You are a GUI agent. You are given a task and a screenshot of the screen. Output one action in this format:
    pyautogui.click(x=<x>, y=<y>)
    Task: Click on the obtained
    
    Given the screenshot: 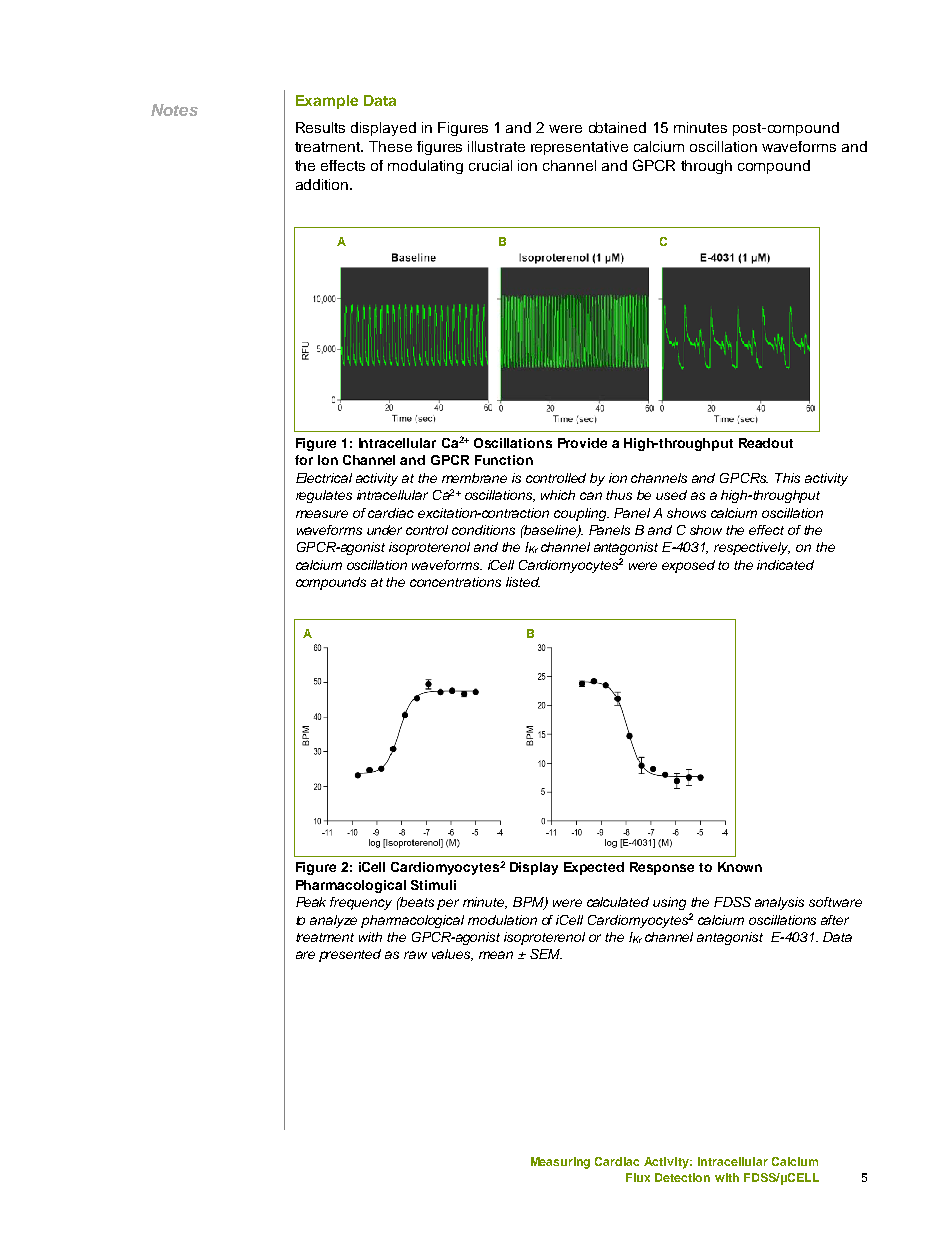 What is the action you would take?
    pyautogui.click(x=617, y=127)
